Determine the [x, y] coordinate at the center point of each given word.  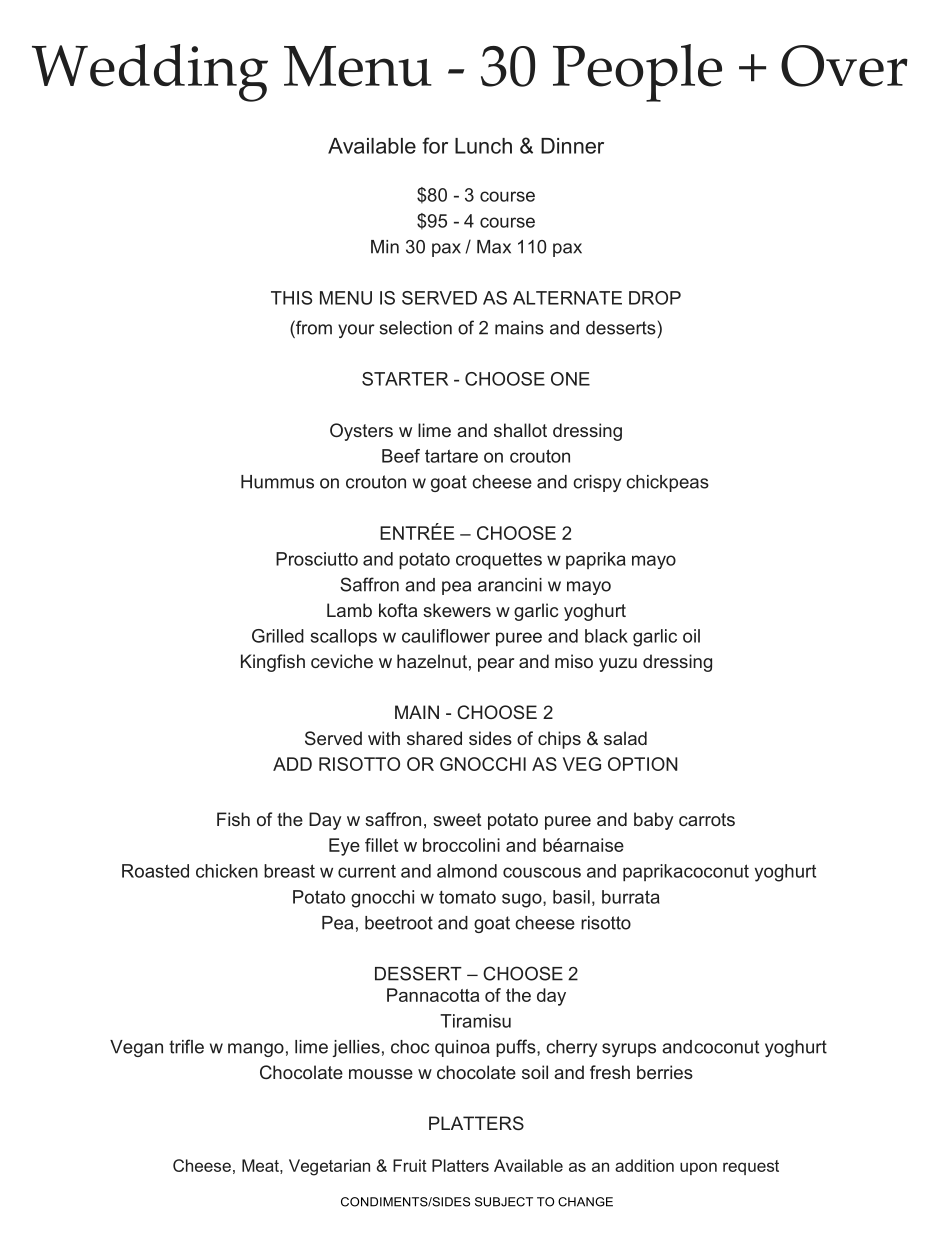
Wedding [150, 73]
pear [496, 665]
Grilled [278, 636]
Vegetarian [329, 1167]
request [751, 1167]
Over [844, 66]
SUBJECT [504, 1202]
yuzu [618, 665]
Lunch [483, 146]
